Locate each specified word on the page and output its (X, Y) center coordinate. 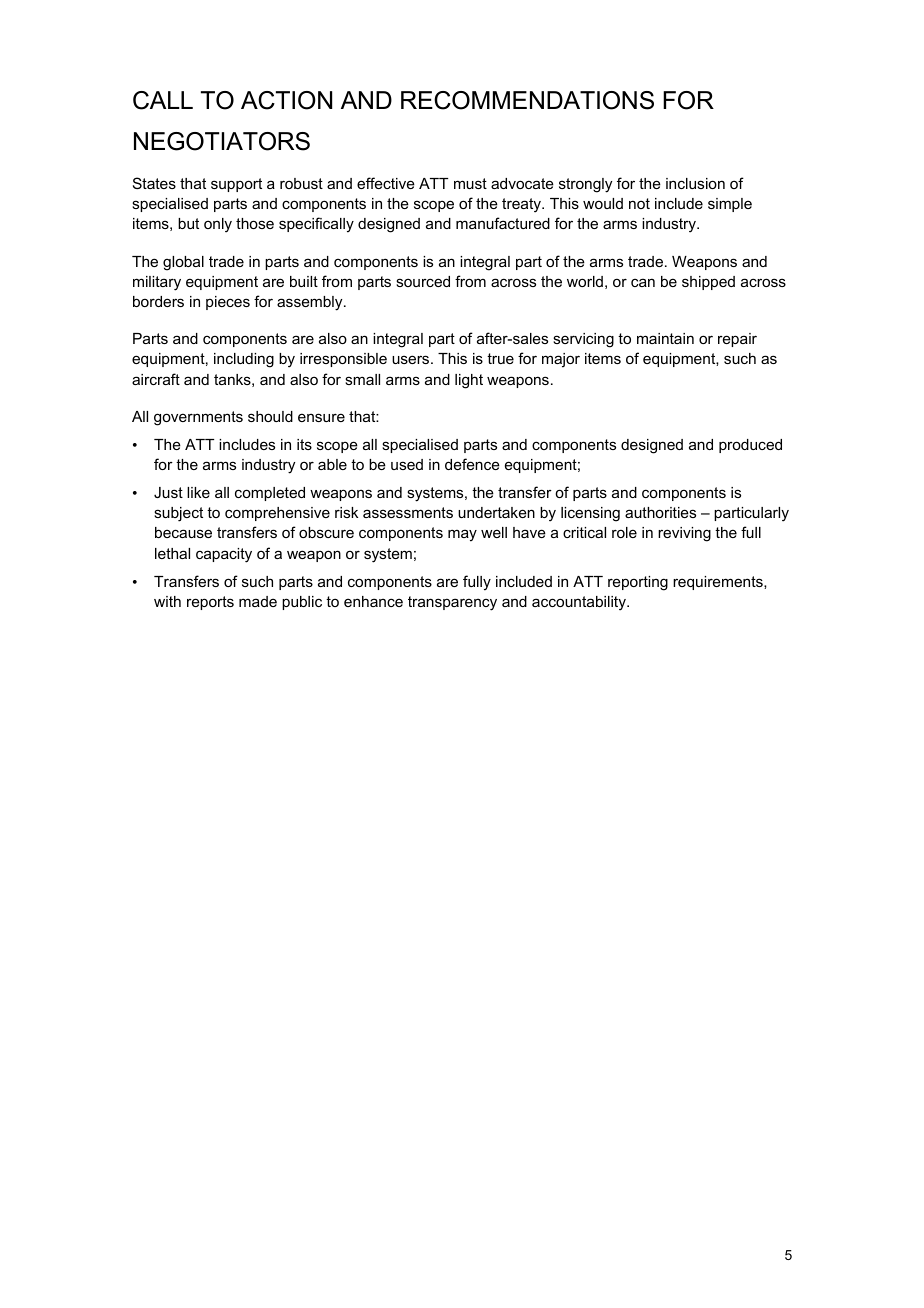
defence (472, 464)
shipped (708, 283)
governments (198, 418)
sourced (423, 281)
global (183, 263)
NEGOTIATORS (222, 141)
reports (210, 603)
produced (750, 446)
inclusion (695, 183)
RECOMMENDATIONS (527, 100)
